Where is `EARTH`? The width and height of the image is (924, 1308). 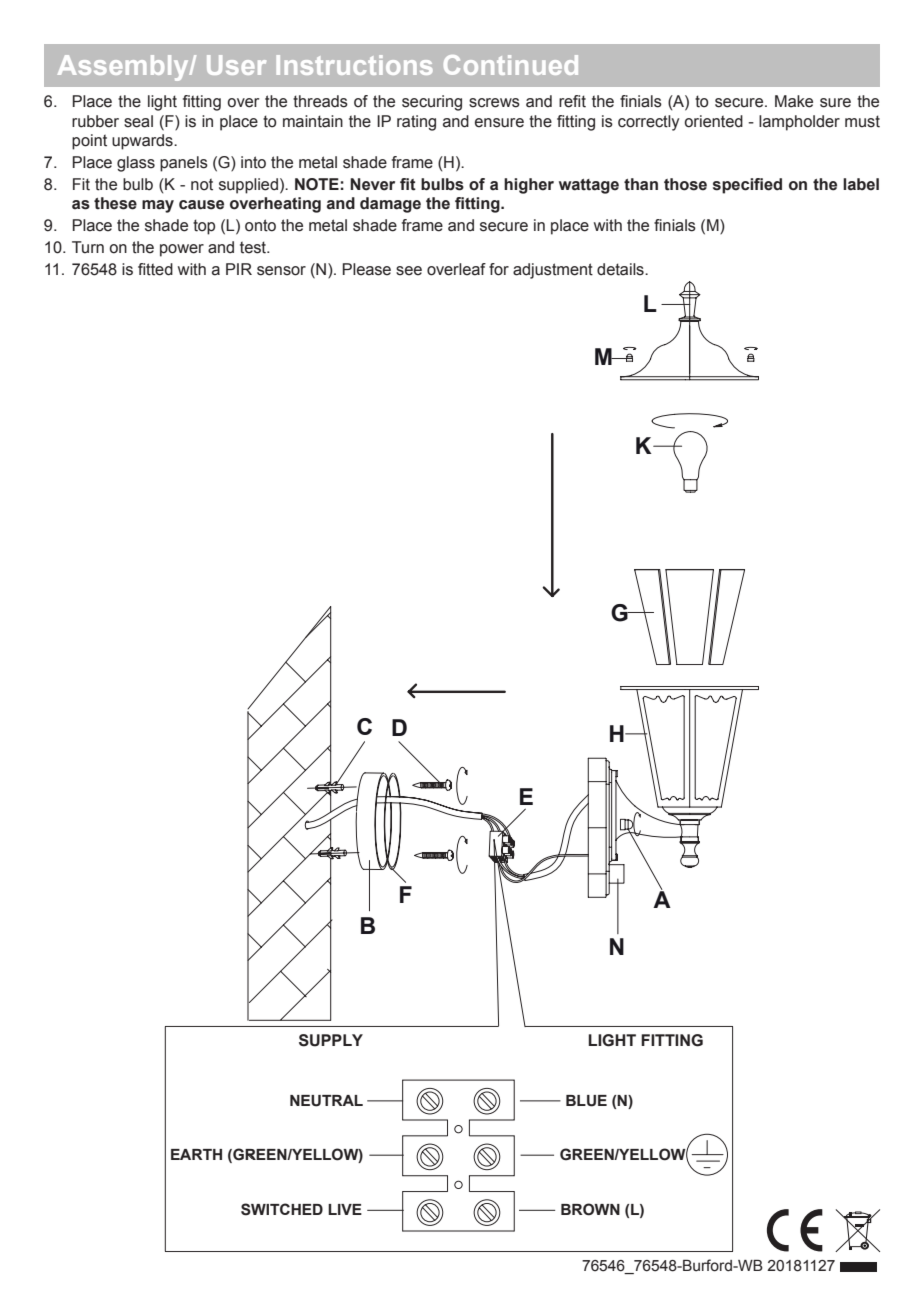 EARTH is located at coordinates (196, 1154).
